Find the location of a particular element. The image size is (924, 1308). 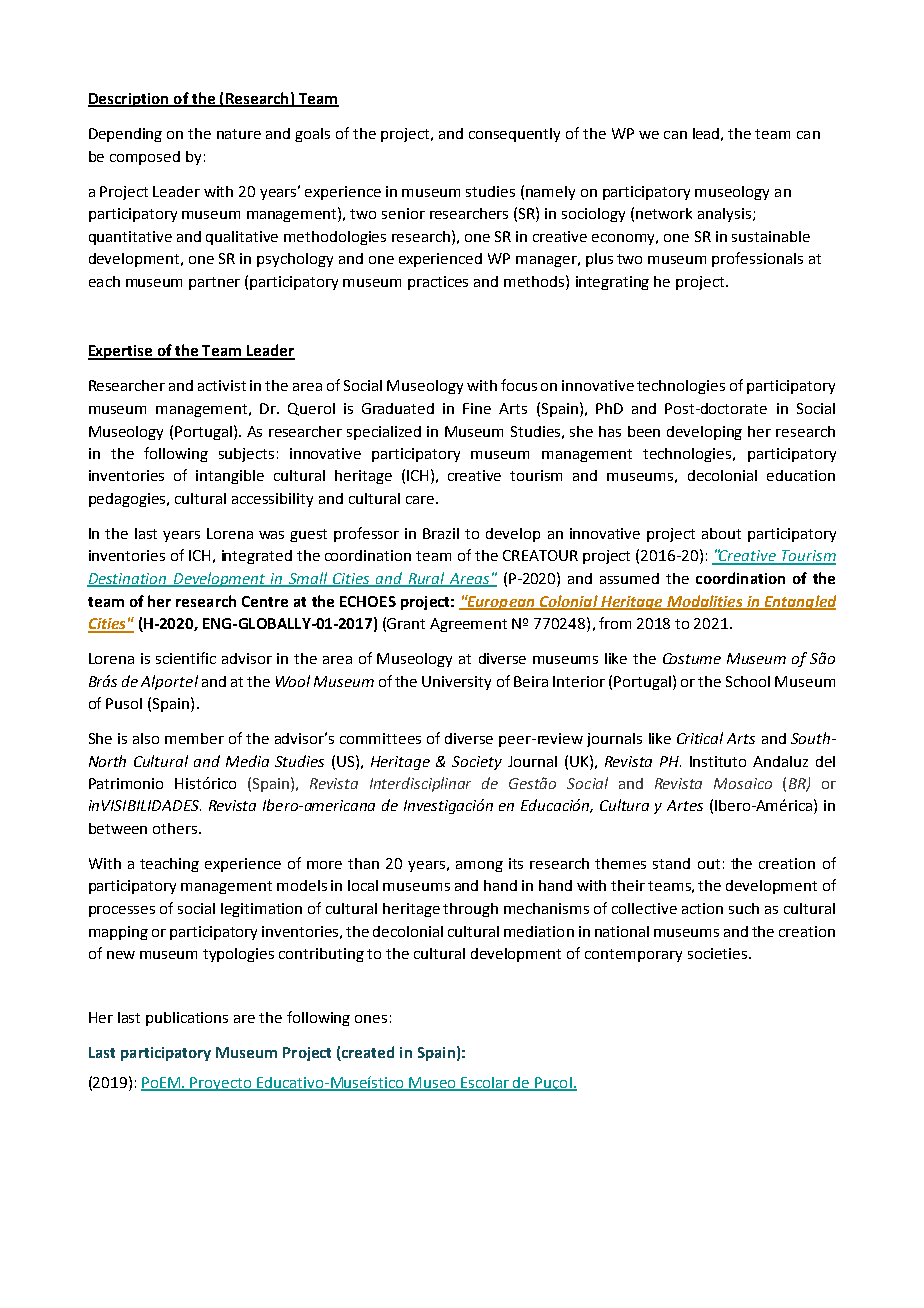

publications is located at coordinates (187, 1019).
